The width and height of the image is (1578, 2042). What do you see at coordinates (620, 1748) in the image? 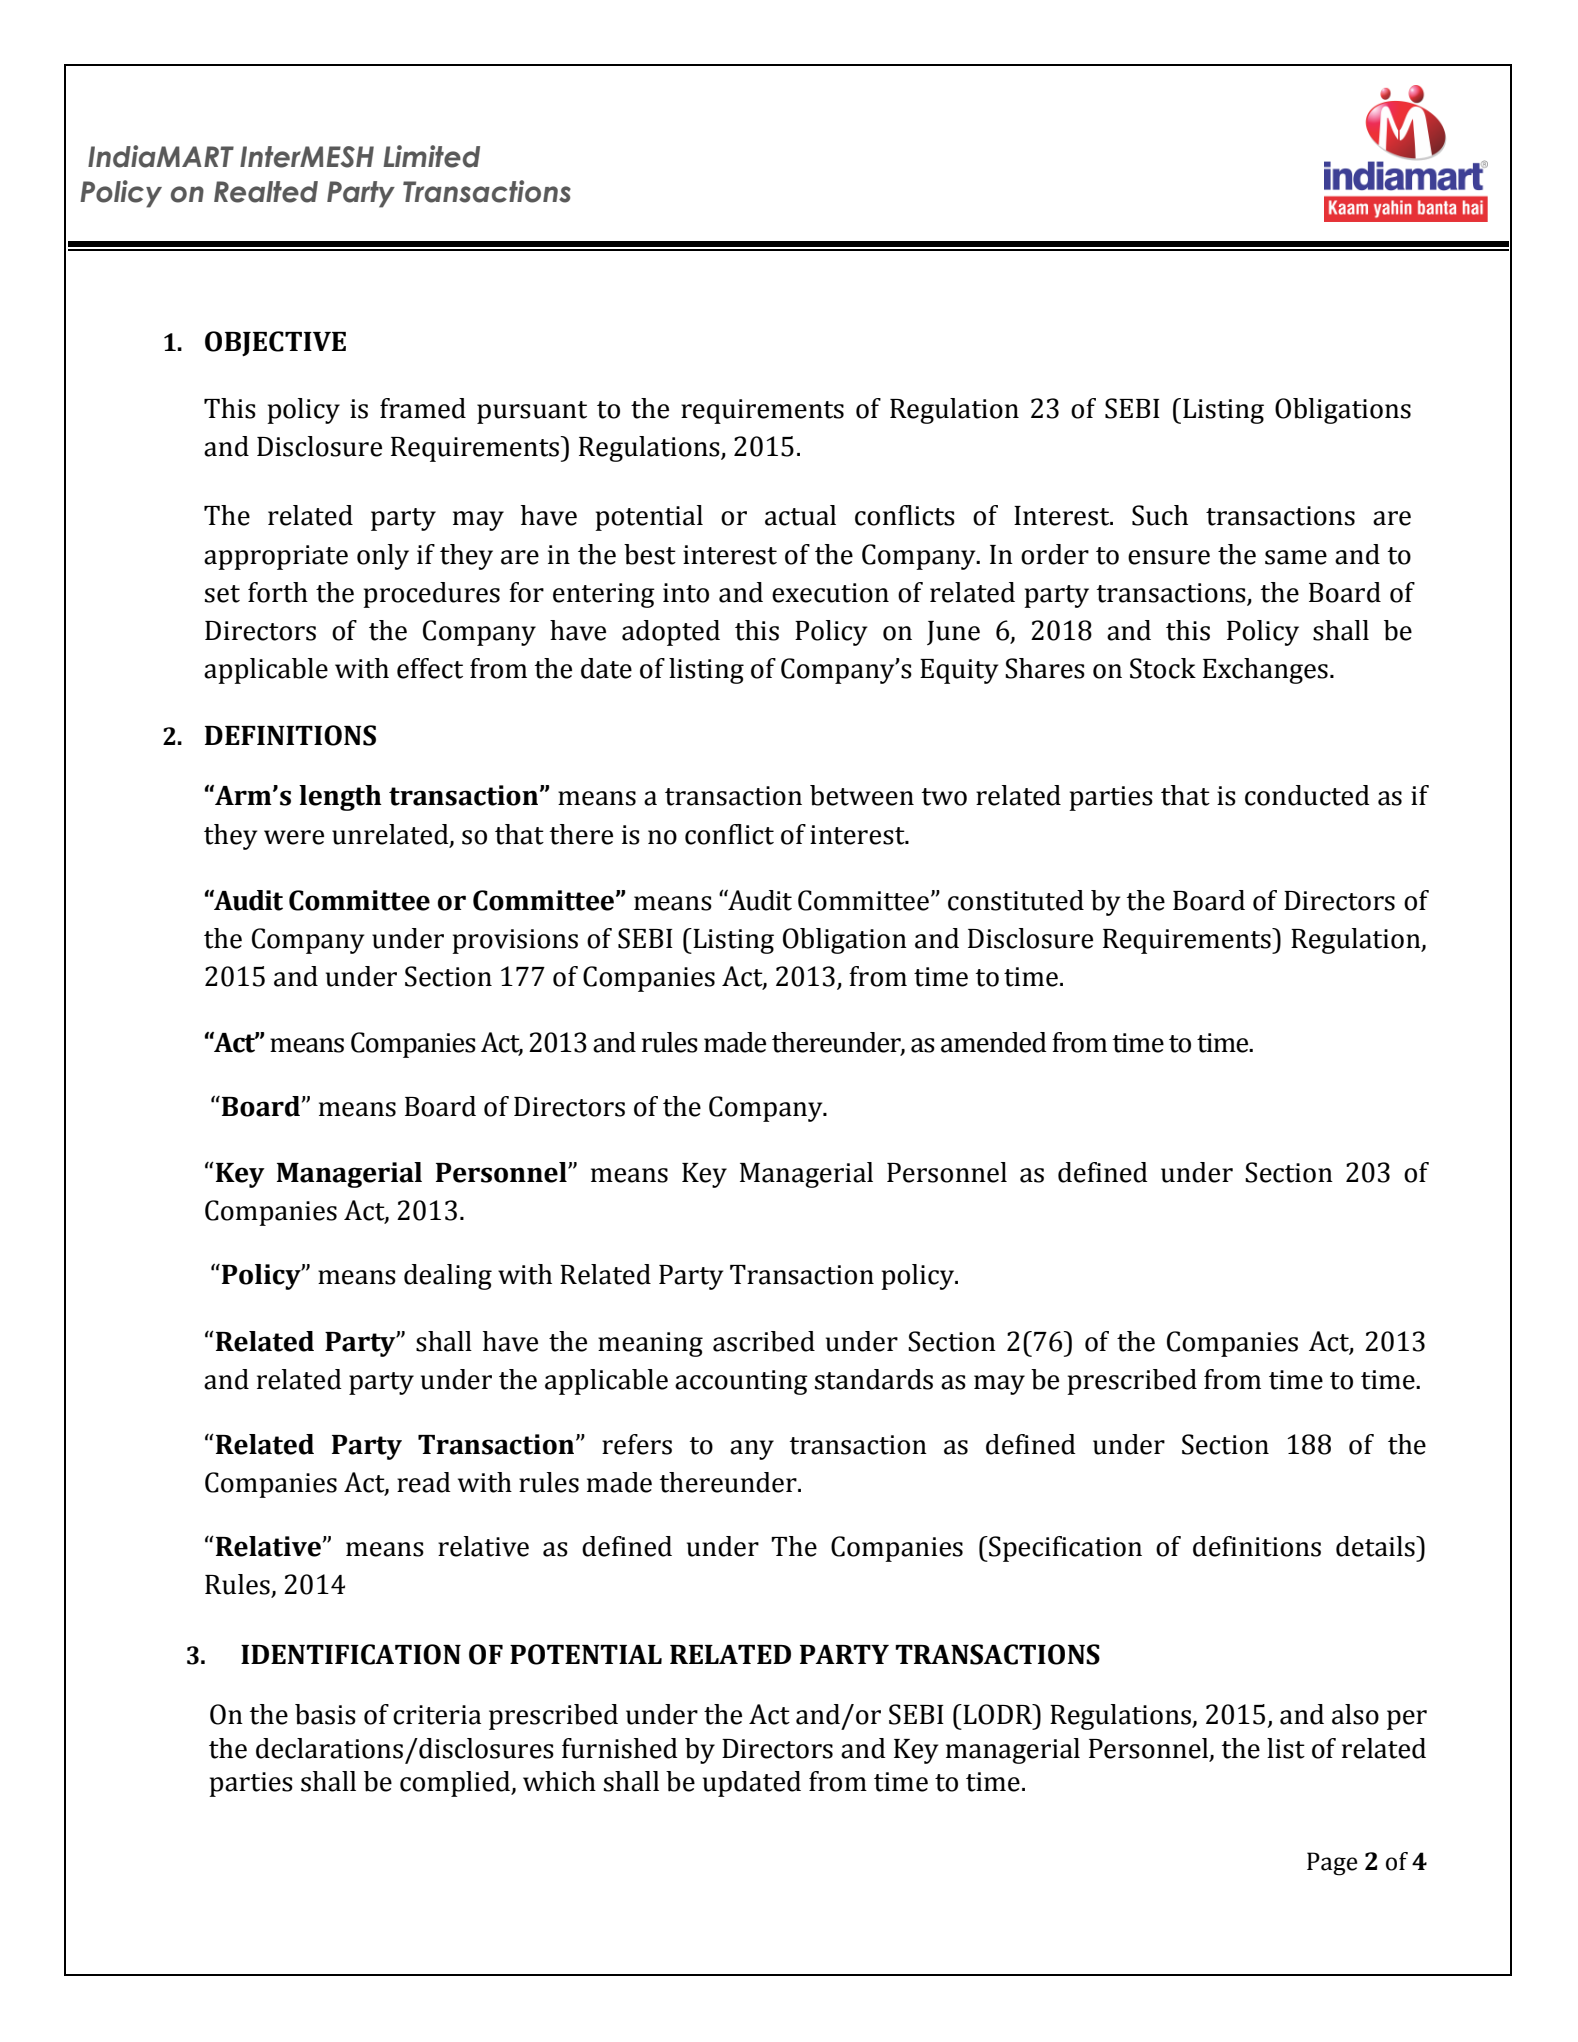
I see `furnished` at bounding box center [620, 1748].
